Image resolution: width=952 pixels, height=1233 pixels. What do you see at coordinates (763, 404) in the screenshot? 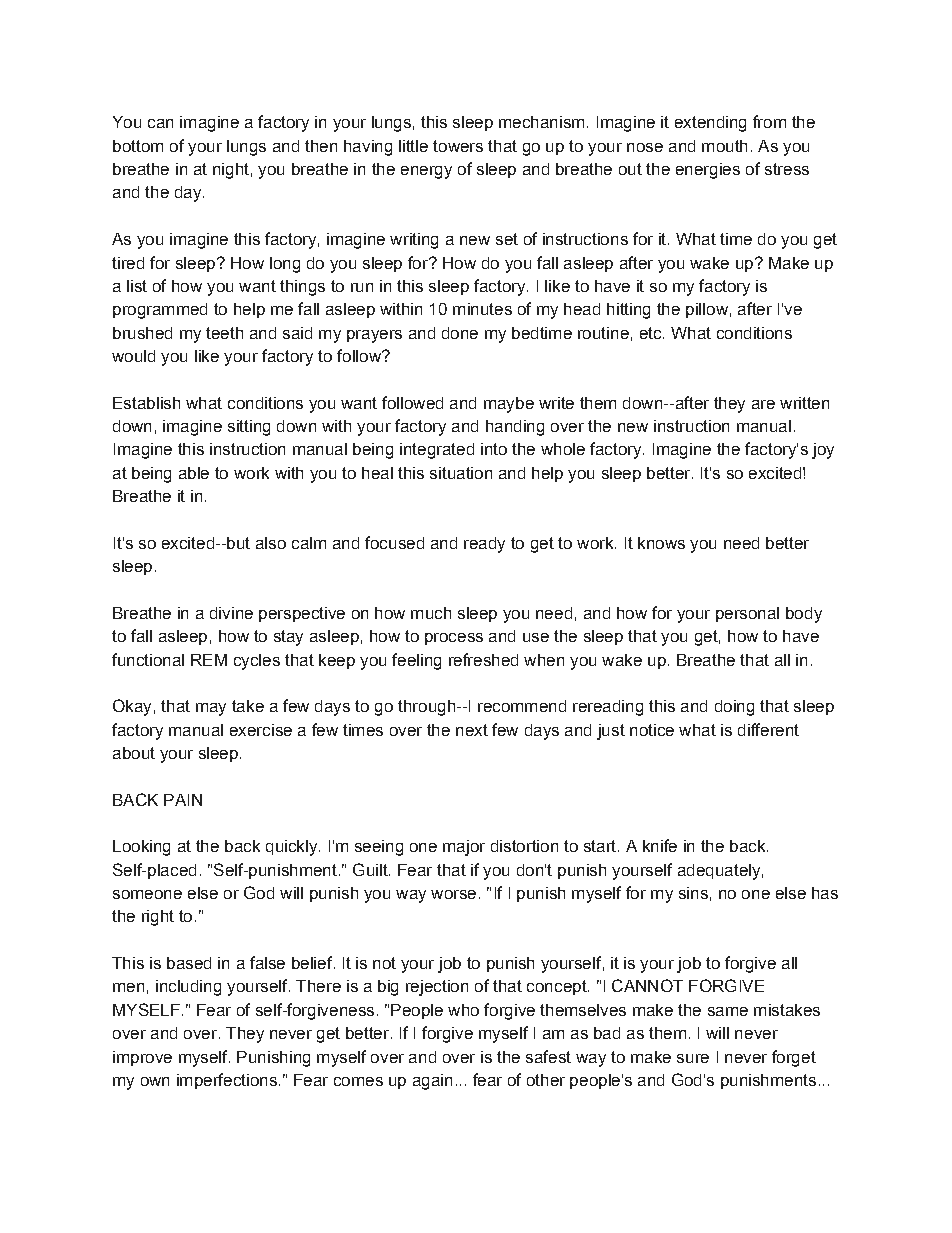
I see `are` at bounding box center [763, 404].
